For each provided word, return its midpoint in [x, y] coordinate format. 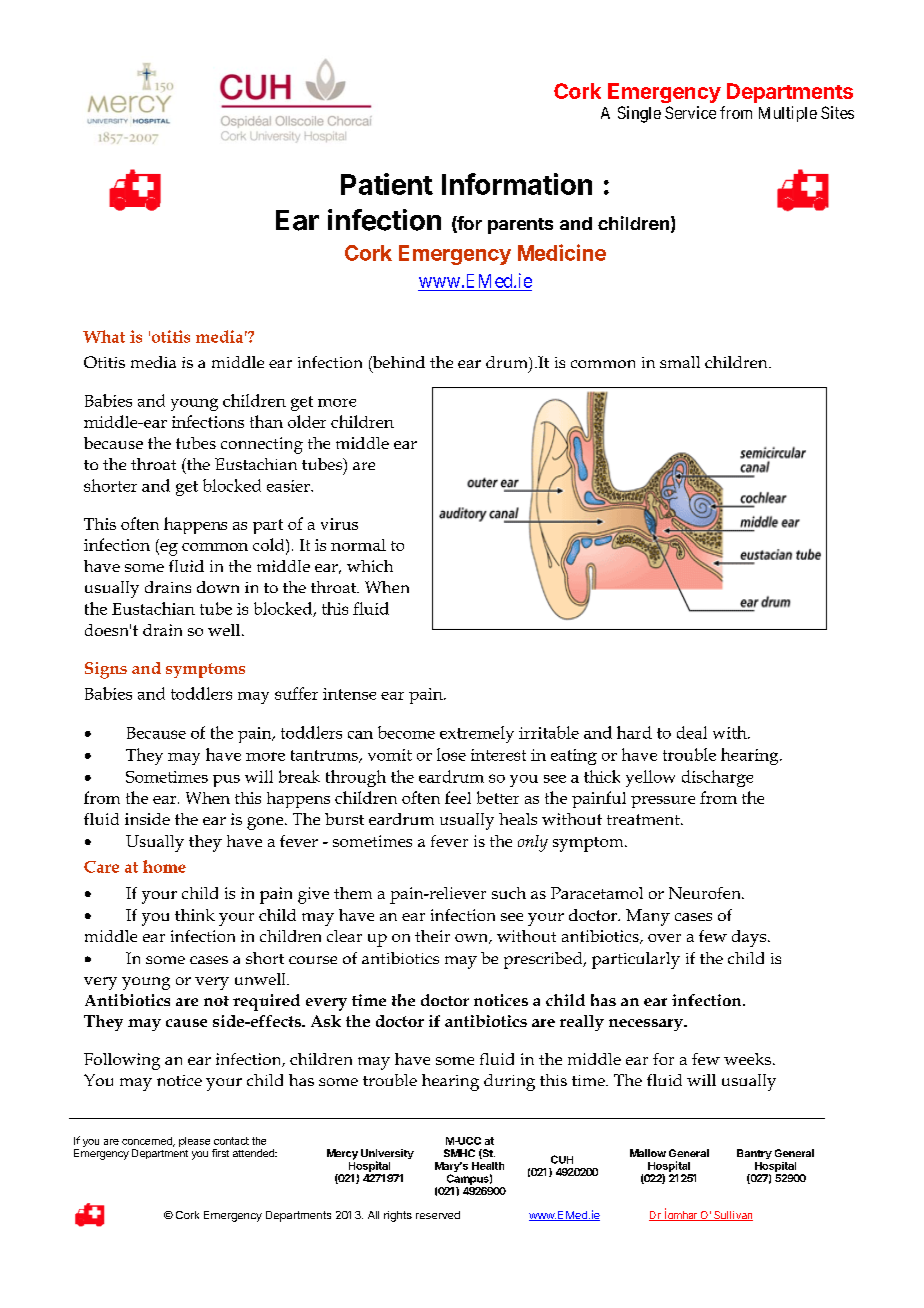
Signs [106, 670]
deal [692, 732]
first [220, 1153]
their [432, 936]
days [750, 938]
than [266, 421]
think [195, 915]
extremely [477, 734]
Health [488, 1166]
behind [398, 362]
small [680, 362]
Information [517, 184]
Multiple [788, 114]
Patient [387, 184]
